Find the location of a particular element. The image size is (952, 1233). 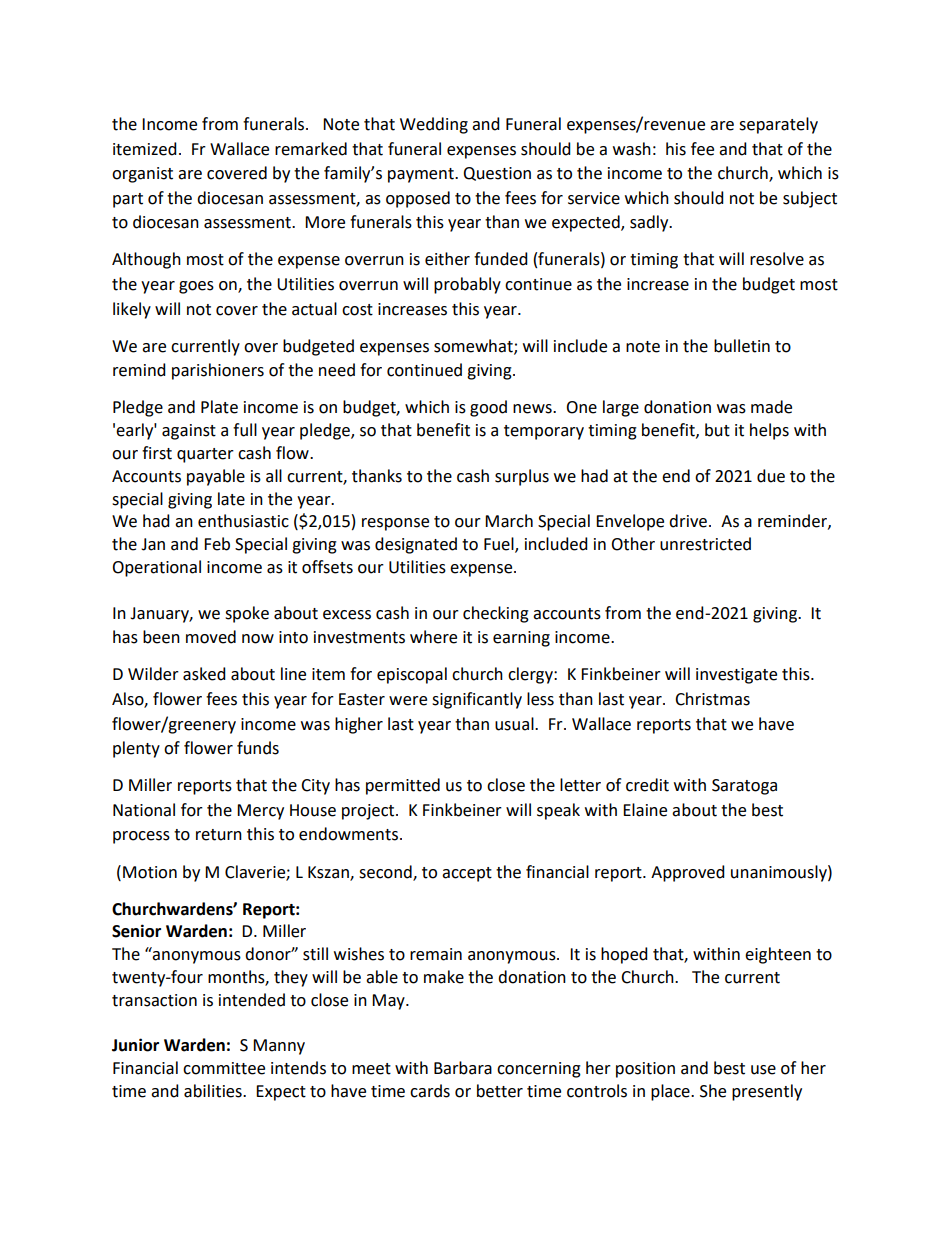

Barbara is located at coordinates (463, 1068).
